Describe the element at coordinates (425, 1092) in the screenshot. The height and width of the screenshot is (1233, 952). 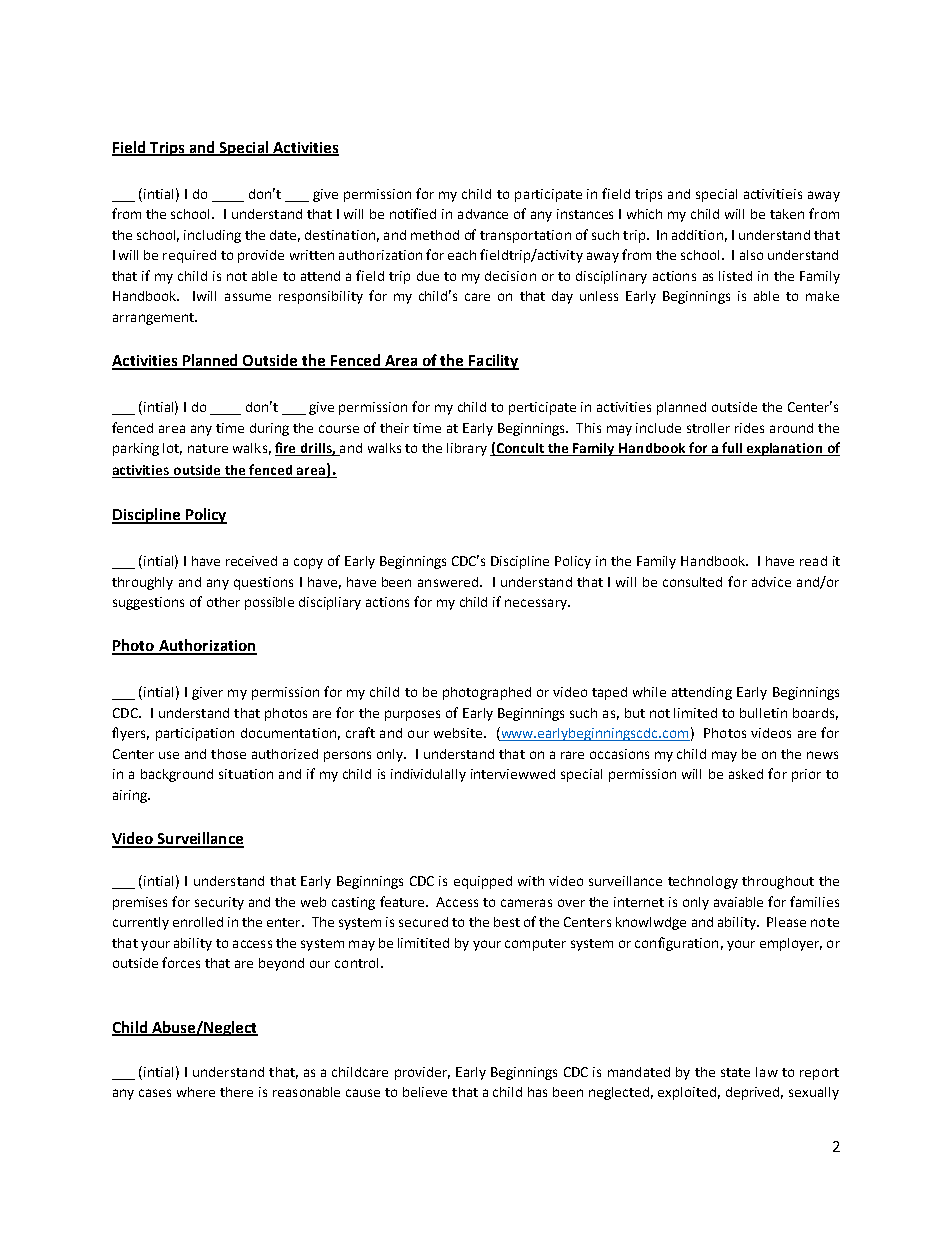
I see `believe` at that location.
